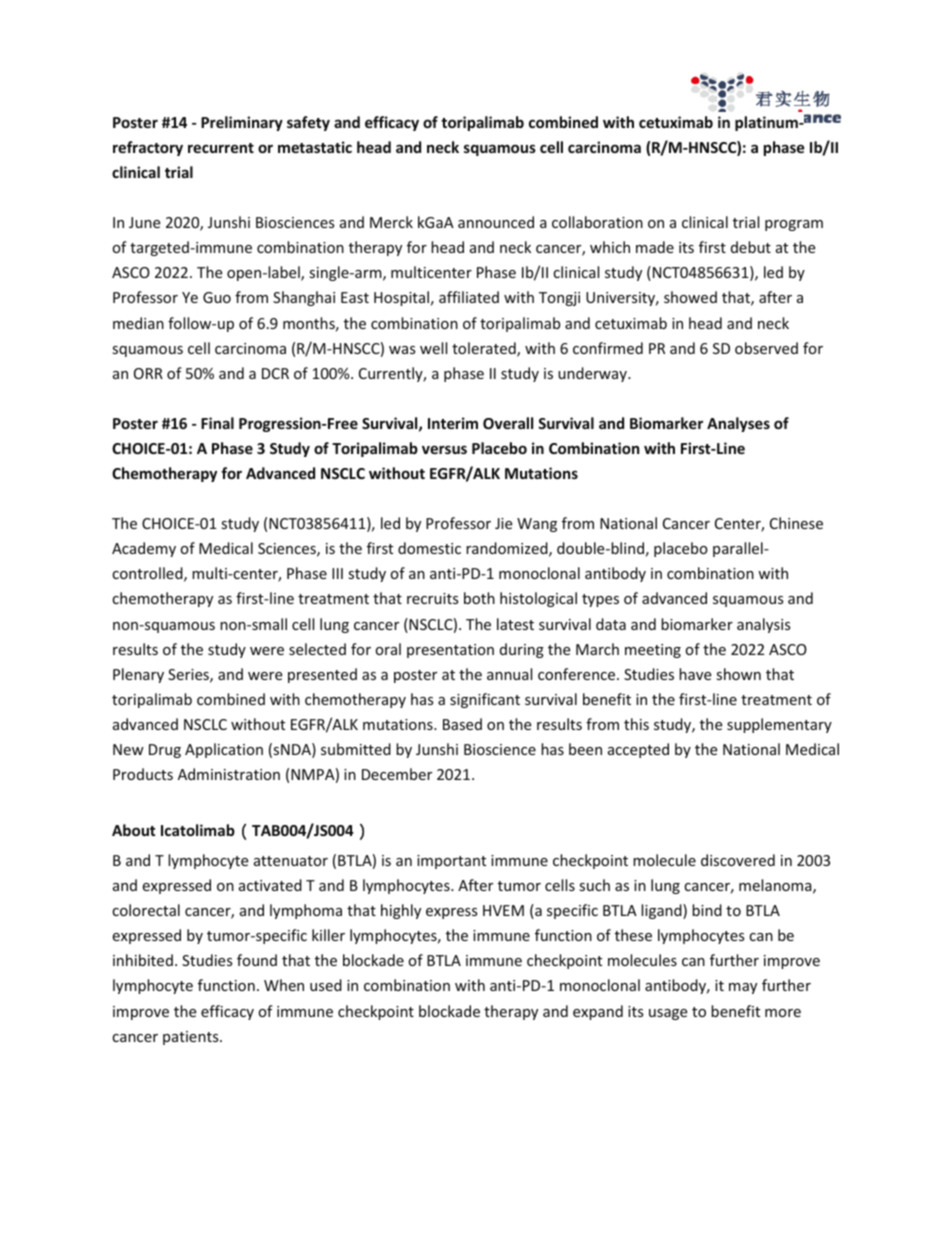 The width and height of the image is (952, 1233). Describe the element at coordinates (690, 297) in the image. I see `showed` at that location.
